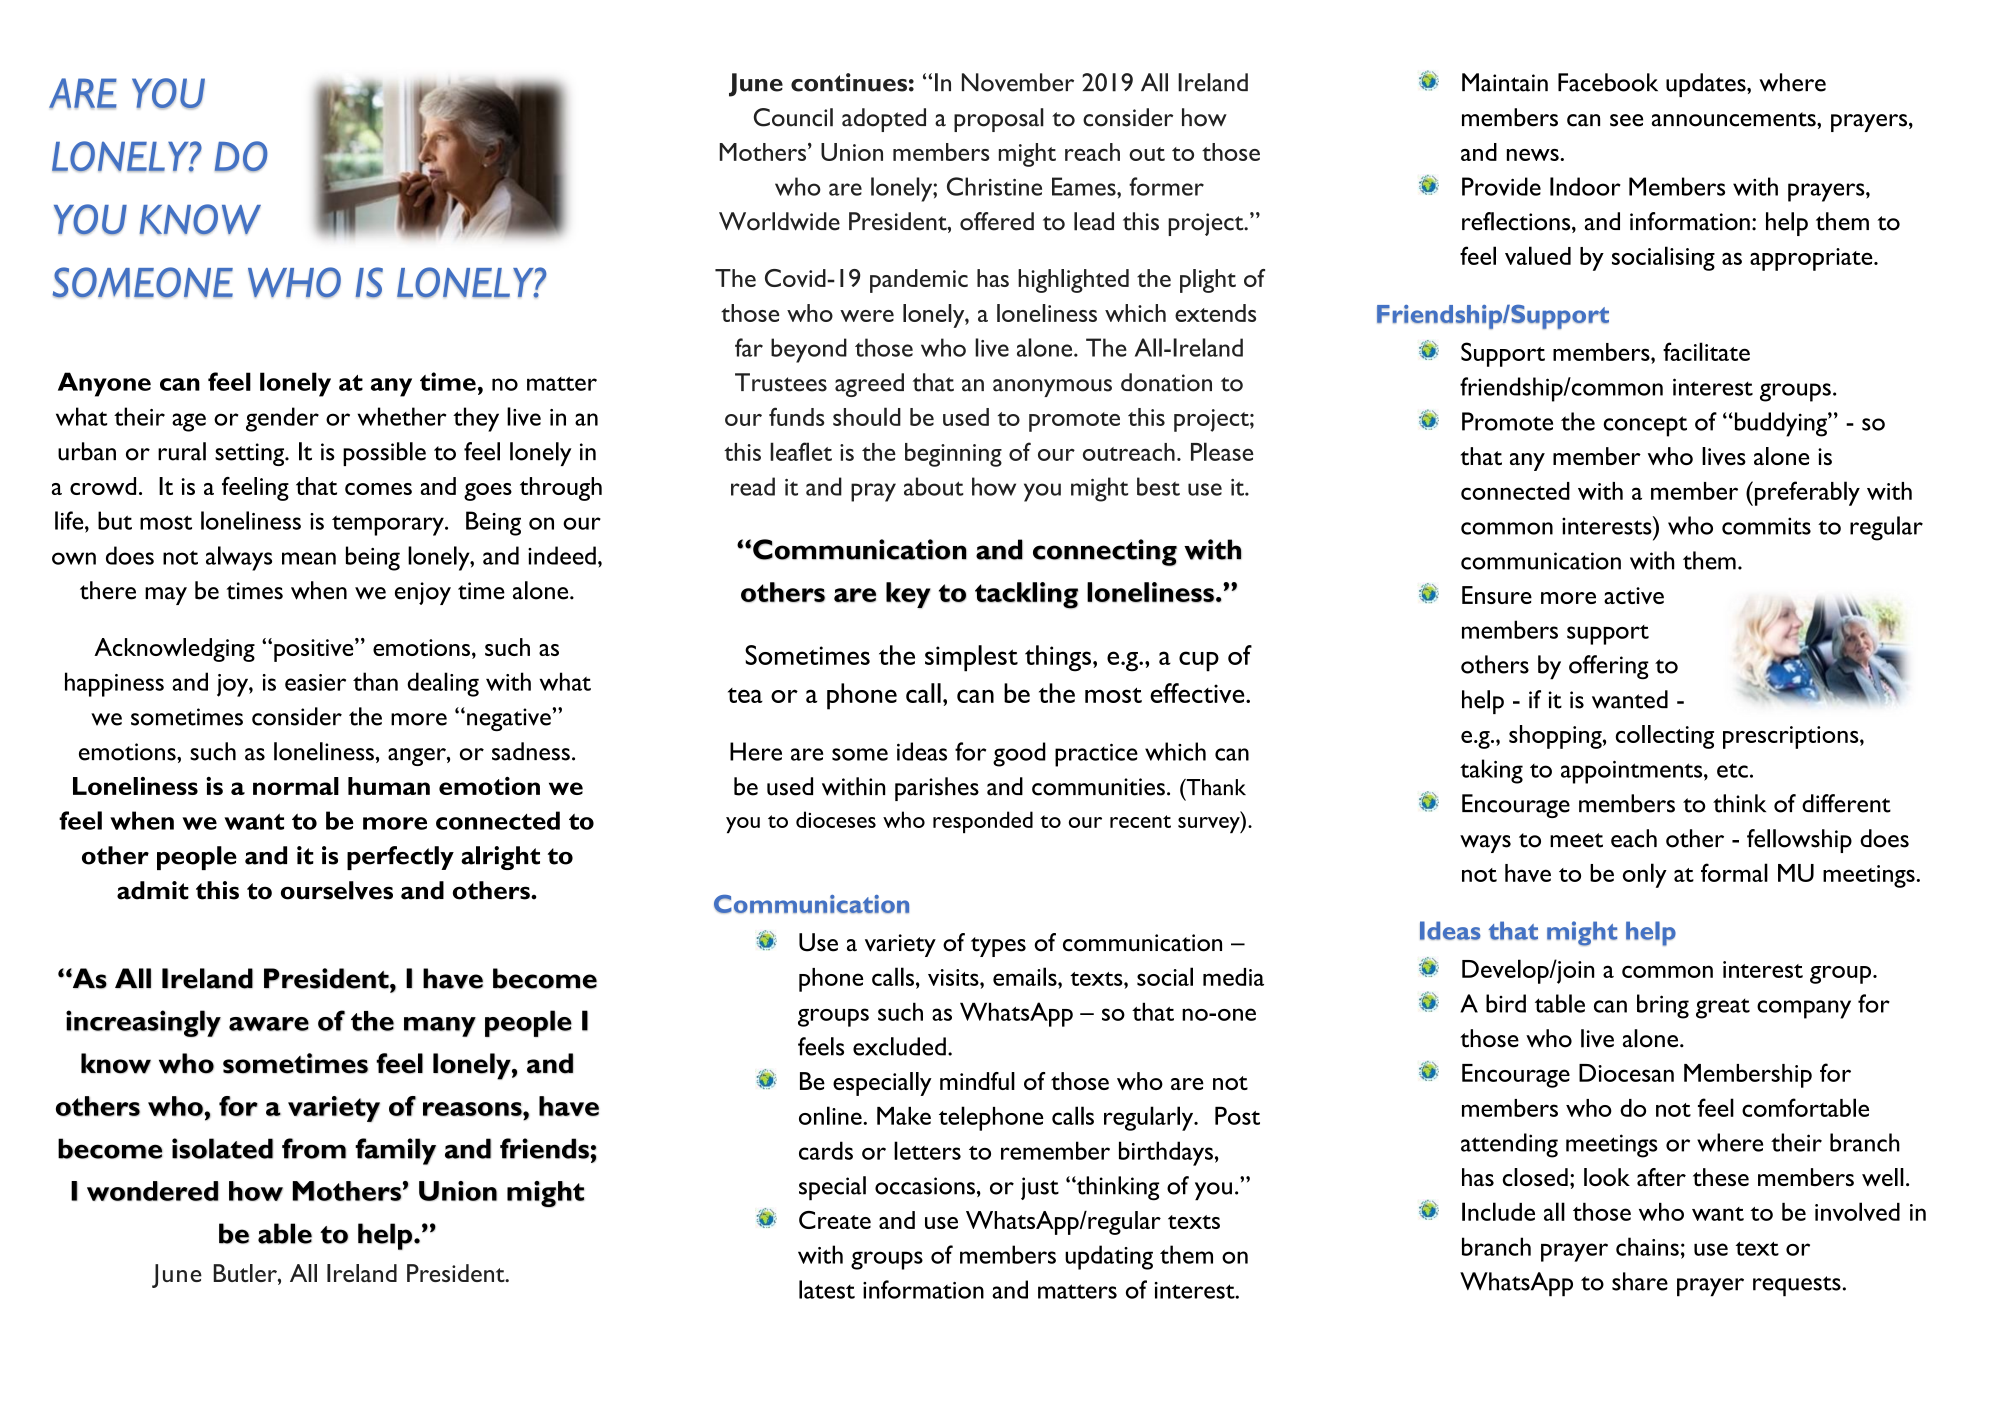 This page has width=1992, height=1409. What do you see at coordinates (934, 486) in the page?
I see `about` at bounding box center [934, 486].
